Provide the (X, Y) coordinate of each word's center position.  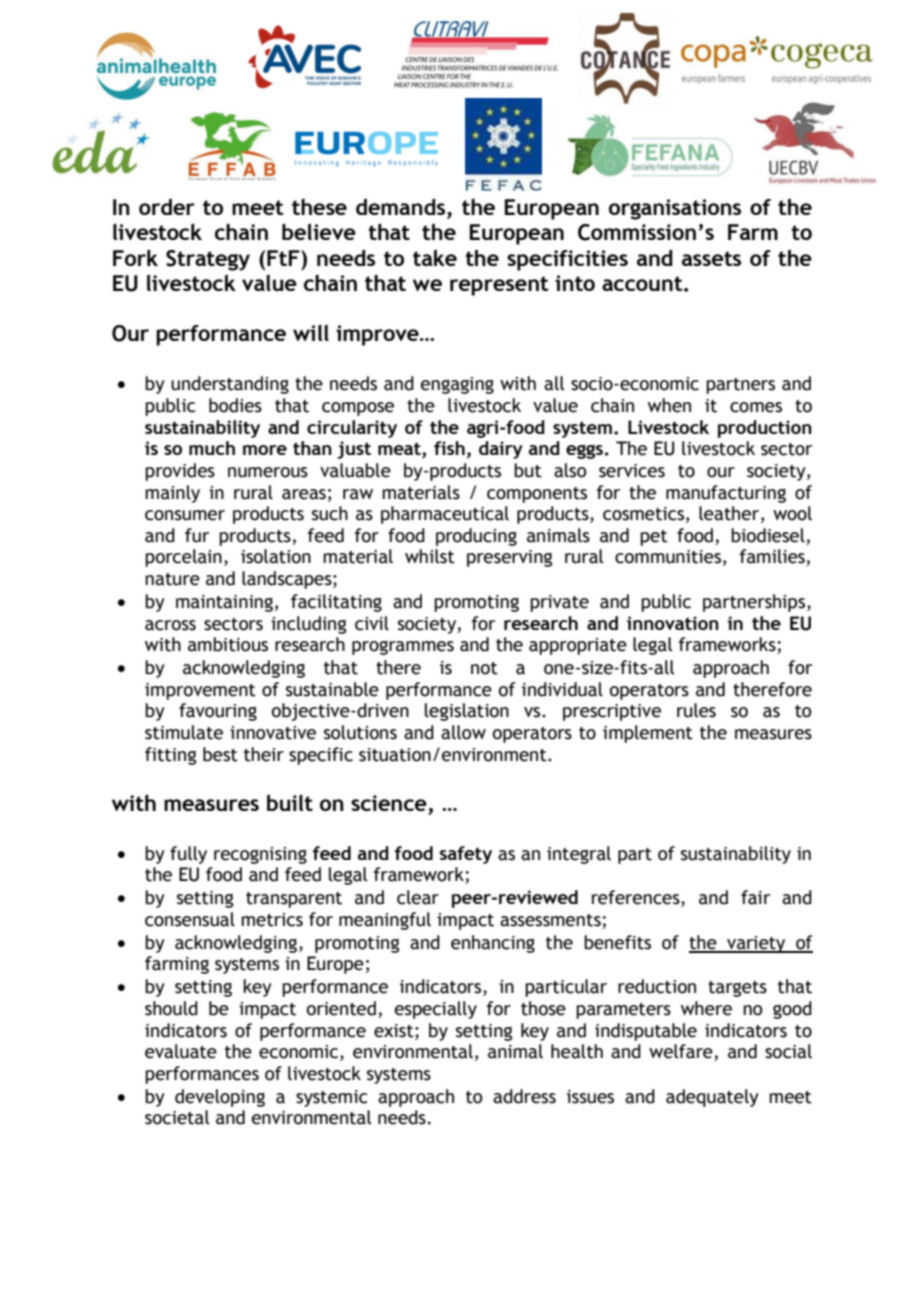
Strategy (208, 260)
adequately (712, 1098)
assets (711, 258)
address (524, 1096)
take (435, 257)
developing (220, 1098)
